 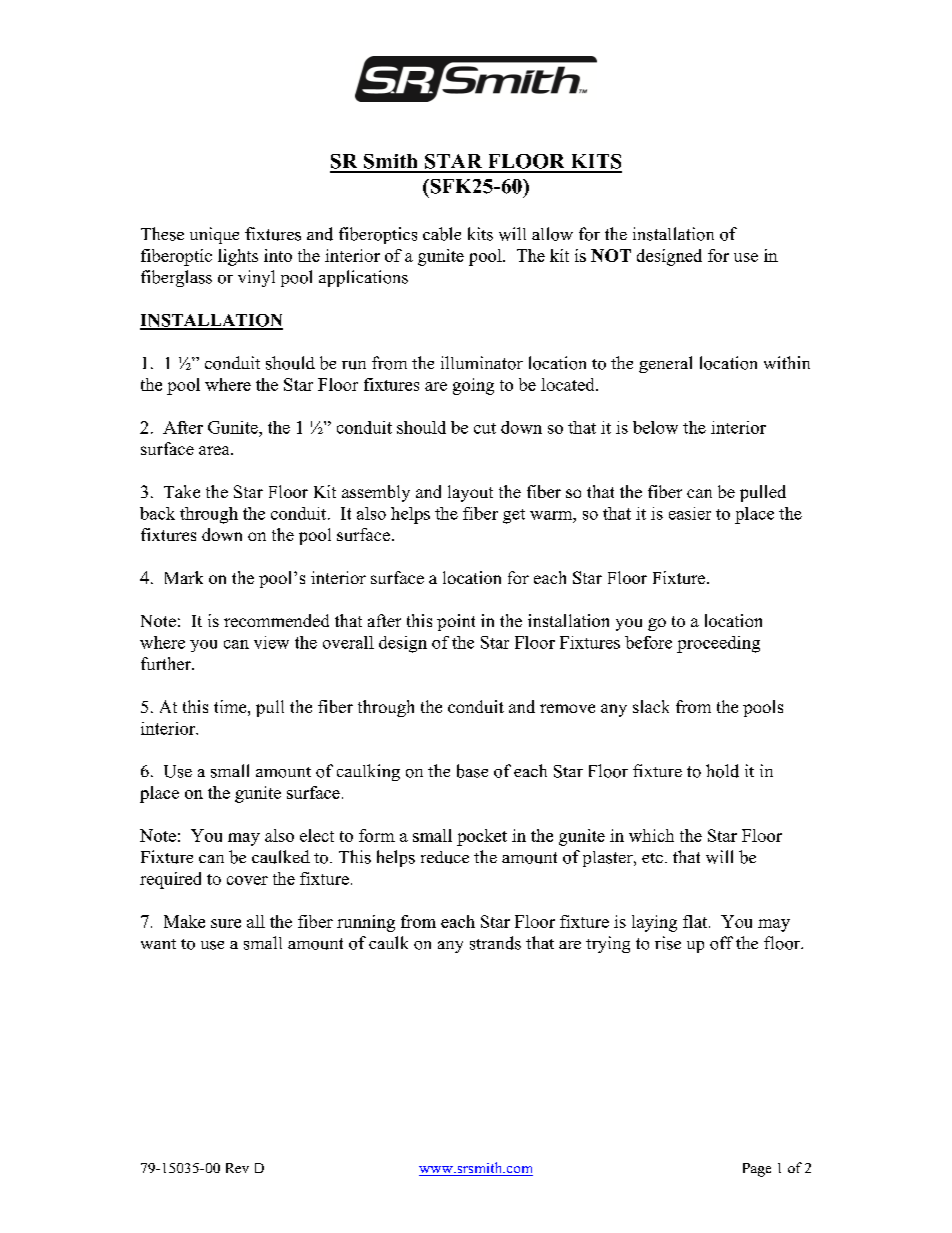 I want to click on Rev, so click(x=237, y=1168).
